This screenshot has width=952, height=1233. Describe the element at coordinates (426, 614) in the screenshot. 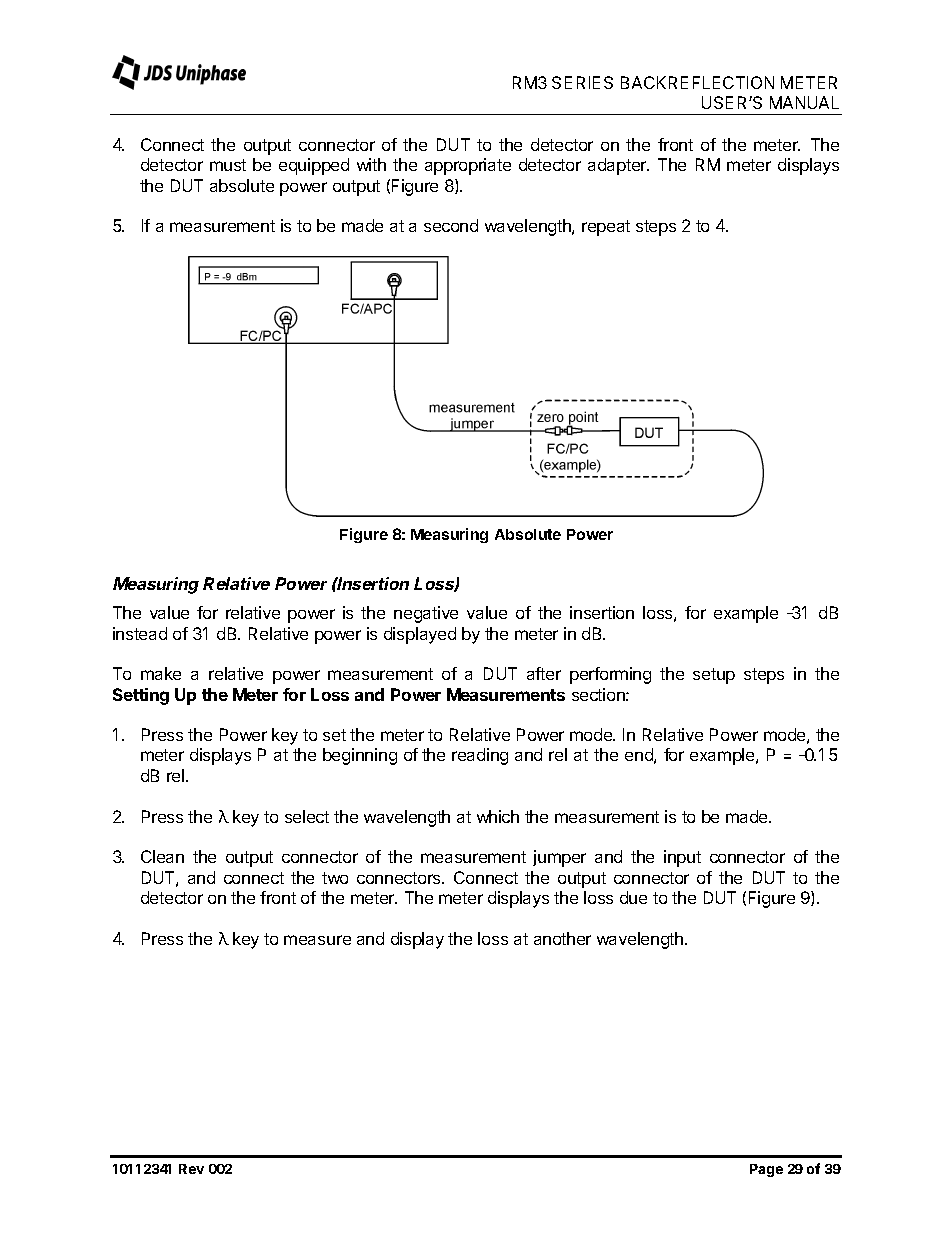

I see `negative` at that location.
